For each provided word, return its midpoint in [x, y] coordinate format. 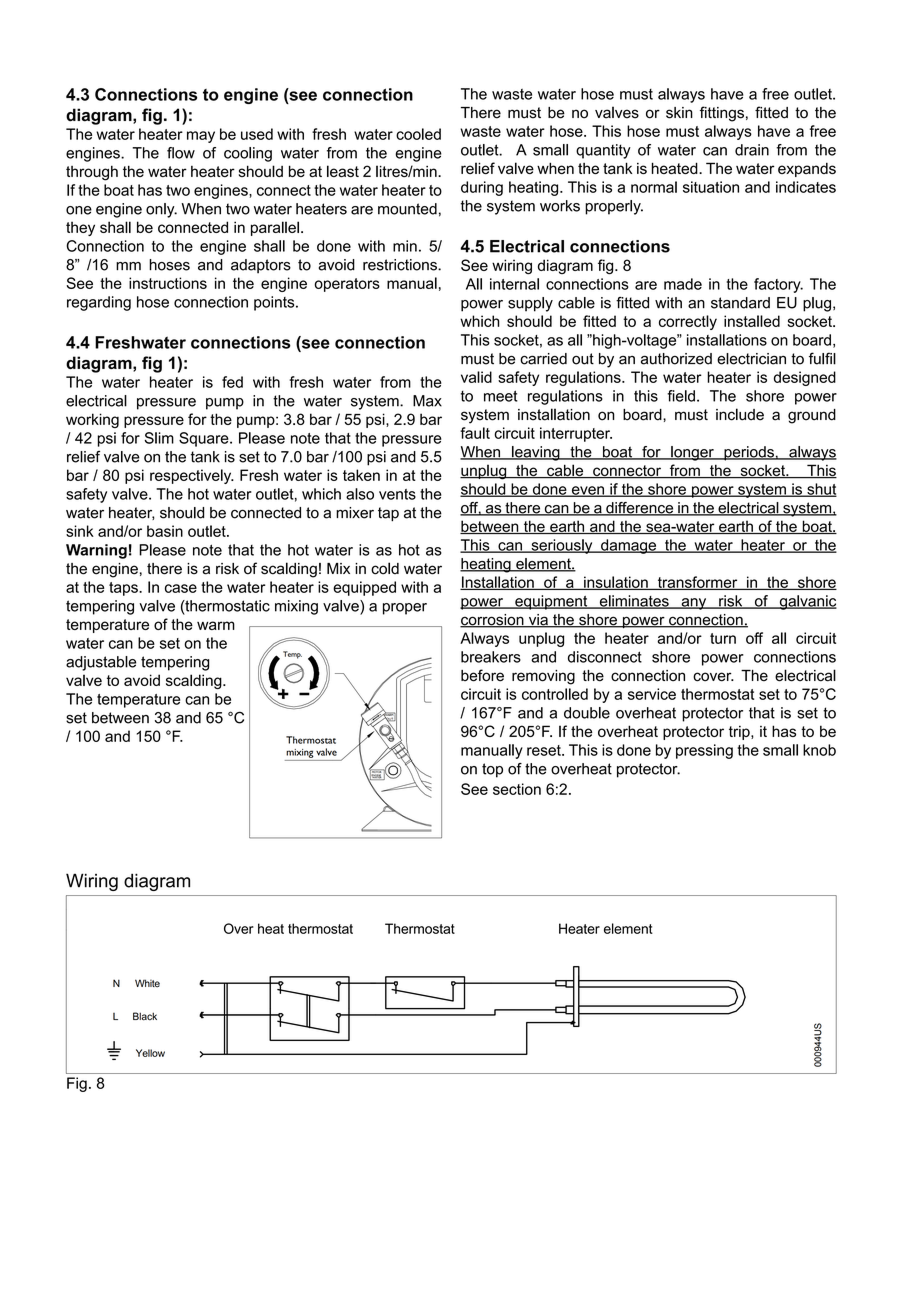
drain [752, 150]
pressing [704, 751]
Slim [159, 438]
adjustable [101, 663]
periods [749, 453]
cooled [418, 134]
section [517, 789]
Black [145, 1016]
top [492, 770]
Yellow [150, 1053]
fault [475, 433]
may [201, 137]
